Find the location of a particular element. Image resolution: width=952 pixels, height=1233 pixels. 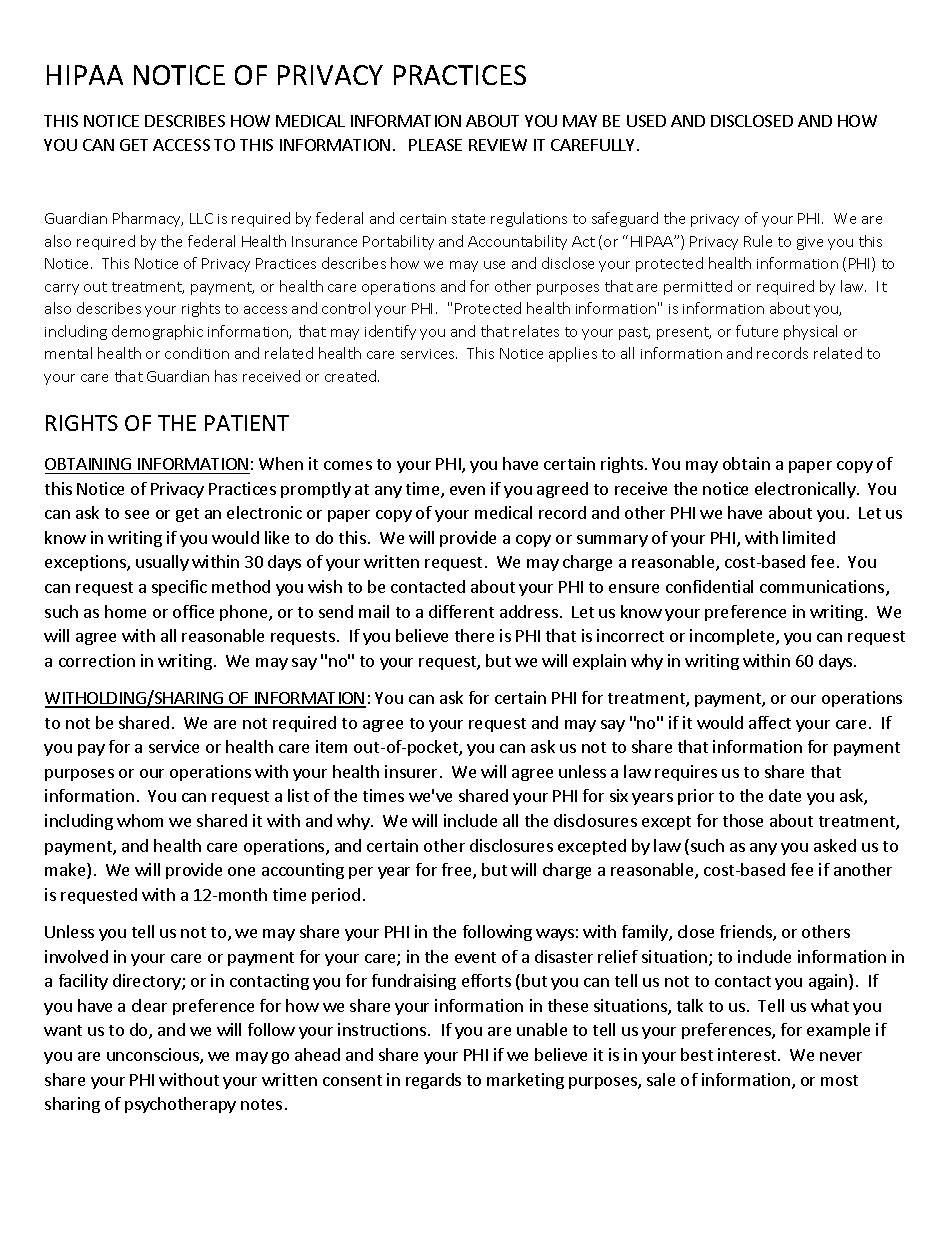

PLEASE is located at coordinates (435, 145).
